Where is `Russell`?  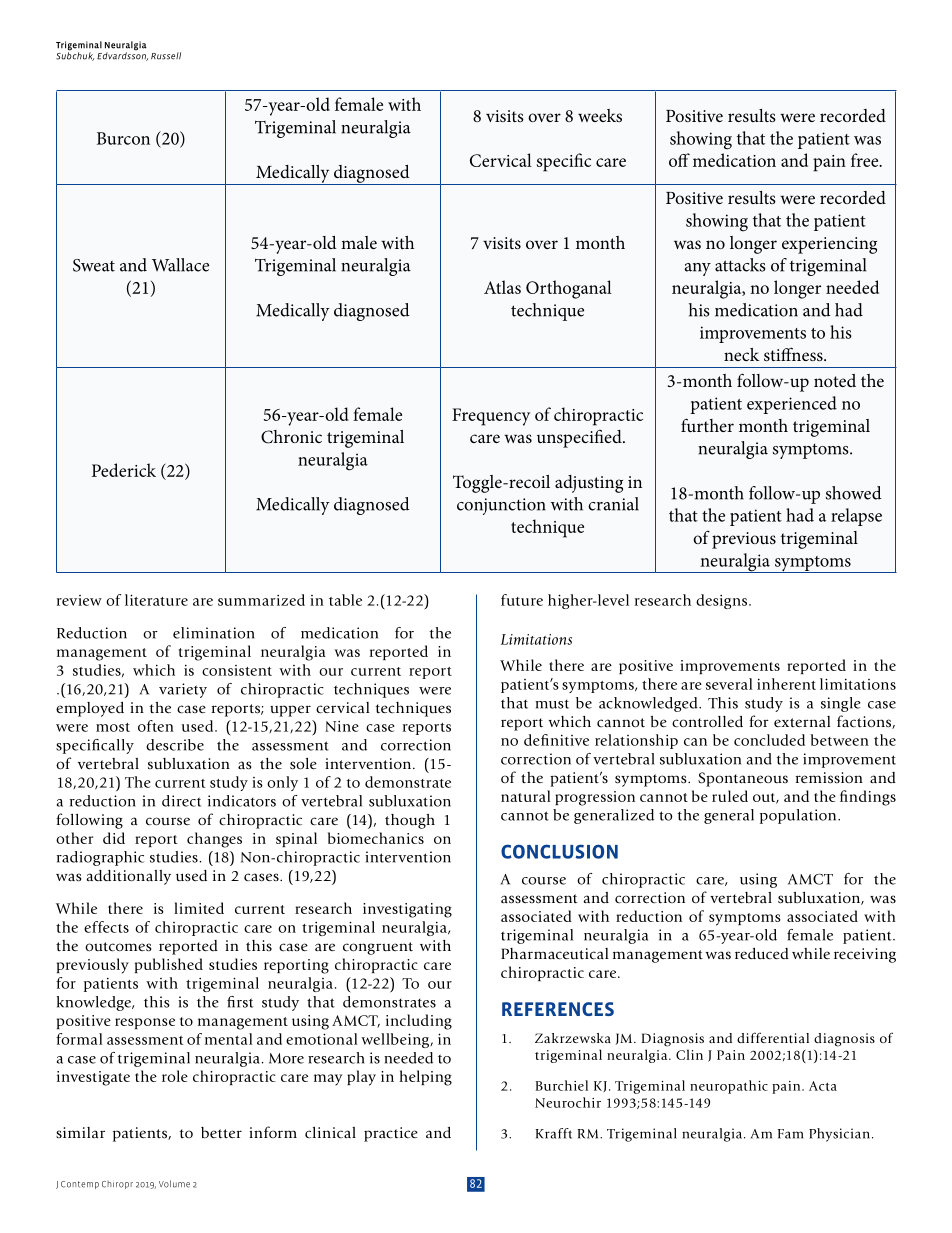
Russell is located at coordinates (166, 56).
